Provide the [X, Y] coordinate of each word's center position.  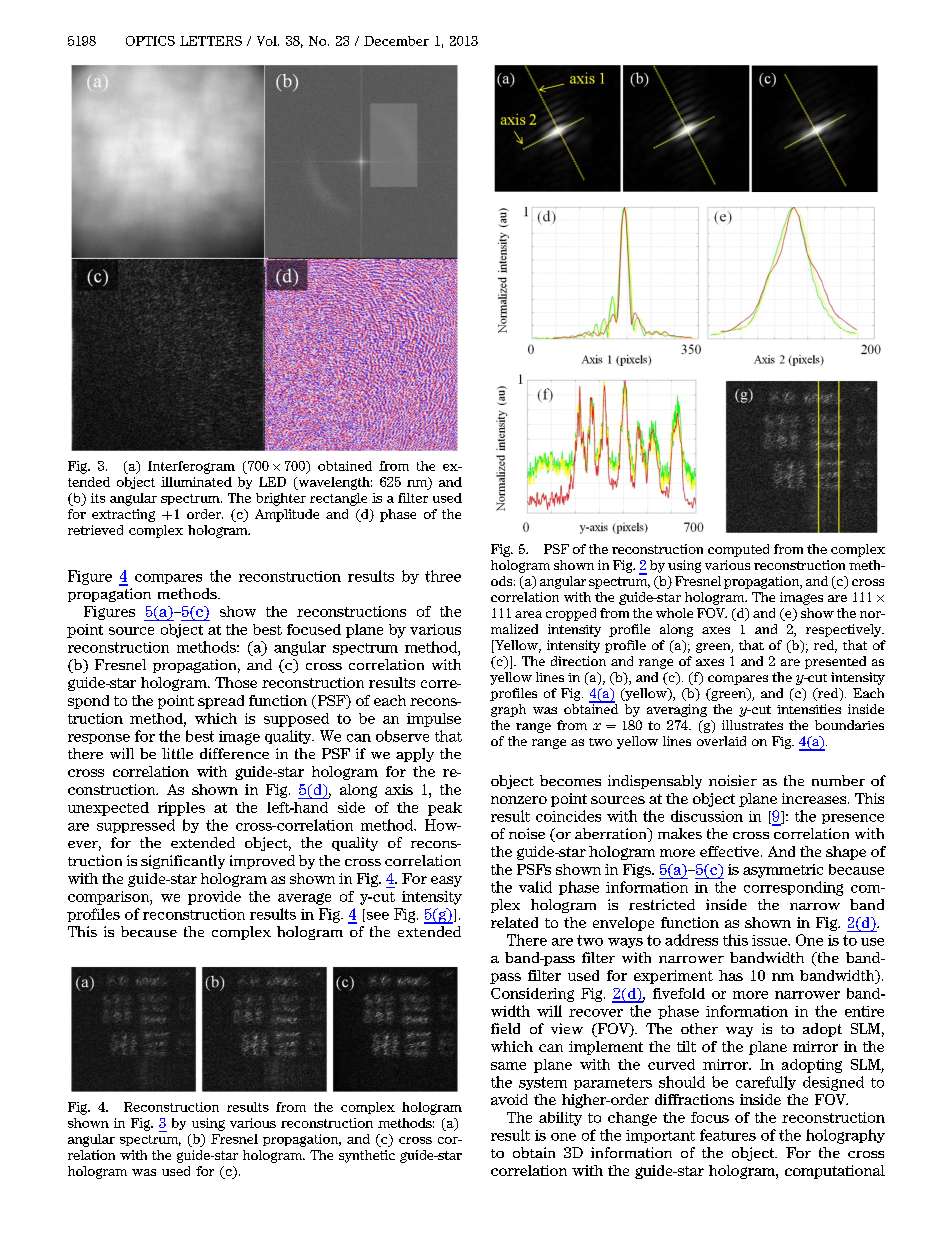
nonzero [519, 800]
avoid [509, 1099]
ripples [181, 809]
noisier [733, 780]
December [396, 41]
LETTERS [211, 41]
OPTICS [150, 41]
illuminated [196, 482]
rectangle [338, 499]
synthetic [367, 1156]
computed [738, 550]
